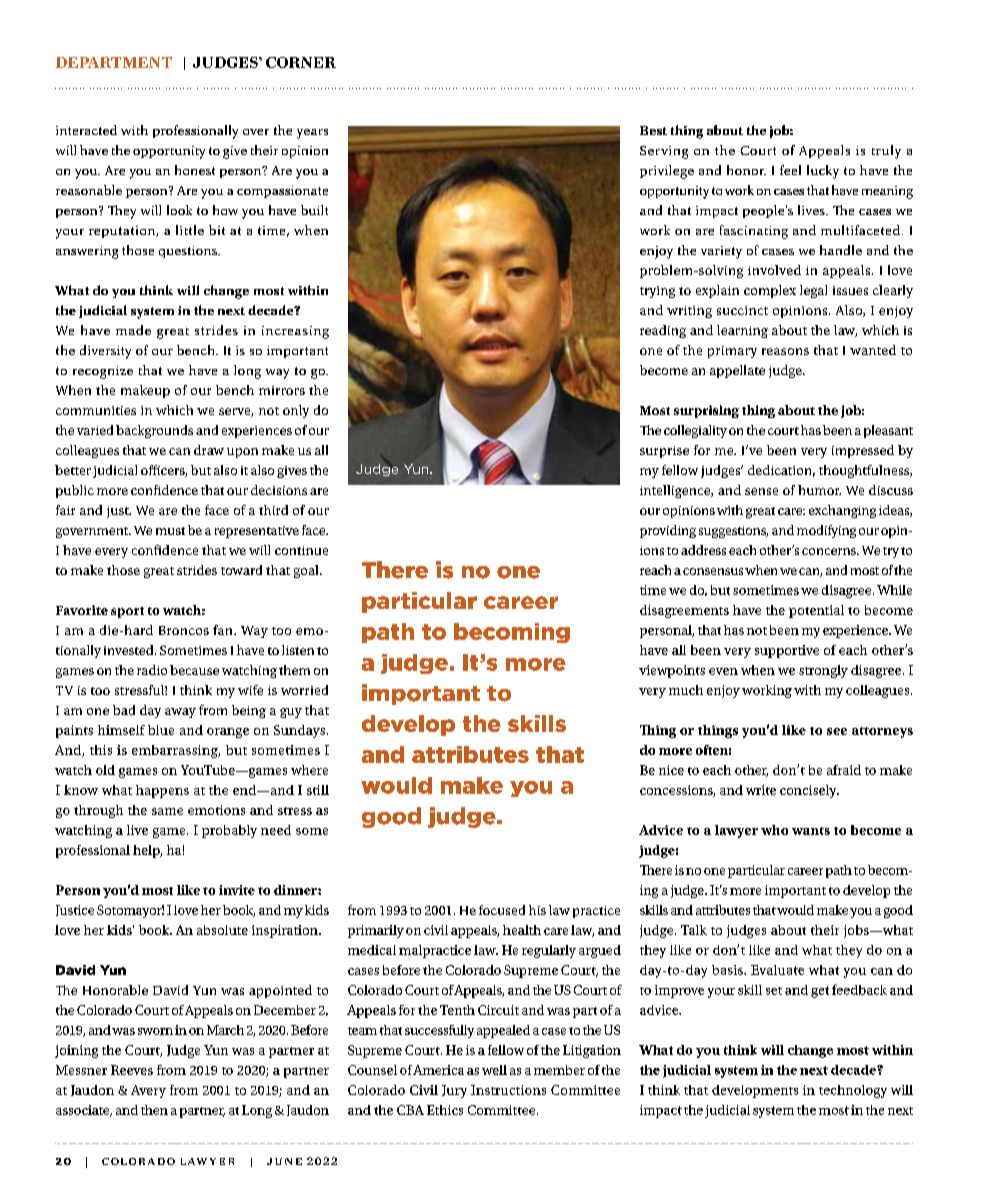  I want to click on Ethics, so click(445, 1110).
